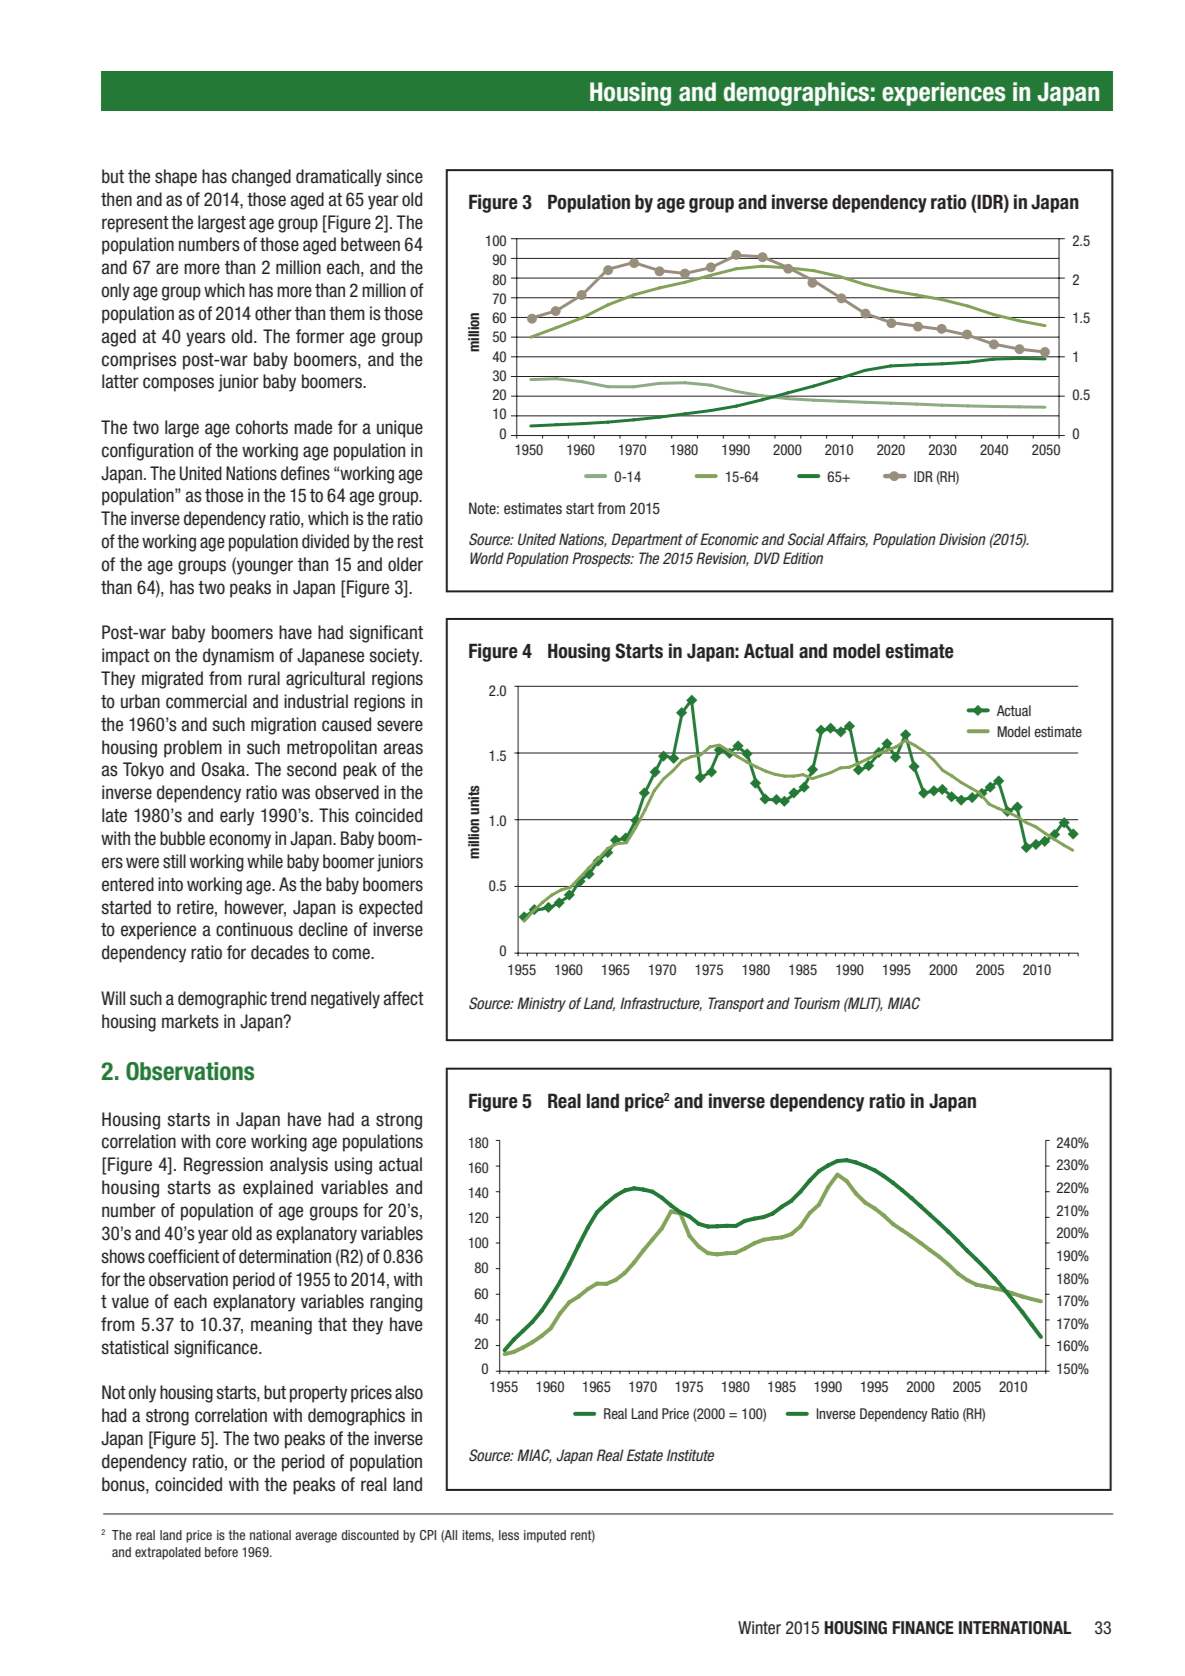 The image size is (1185, 1676). What do you see at coordinates (545, 1536) in the image?
I see `imputed` at bounding box center [545, 1536].
